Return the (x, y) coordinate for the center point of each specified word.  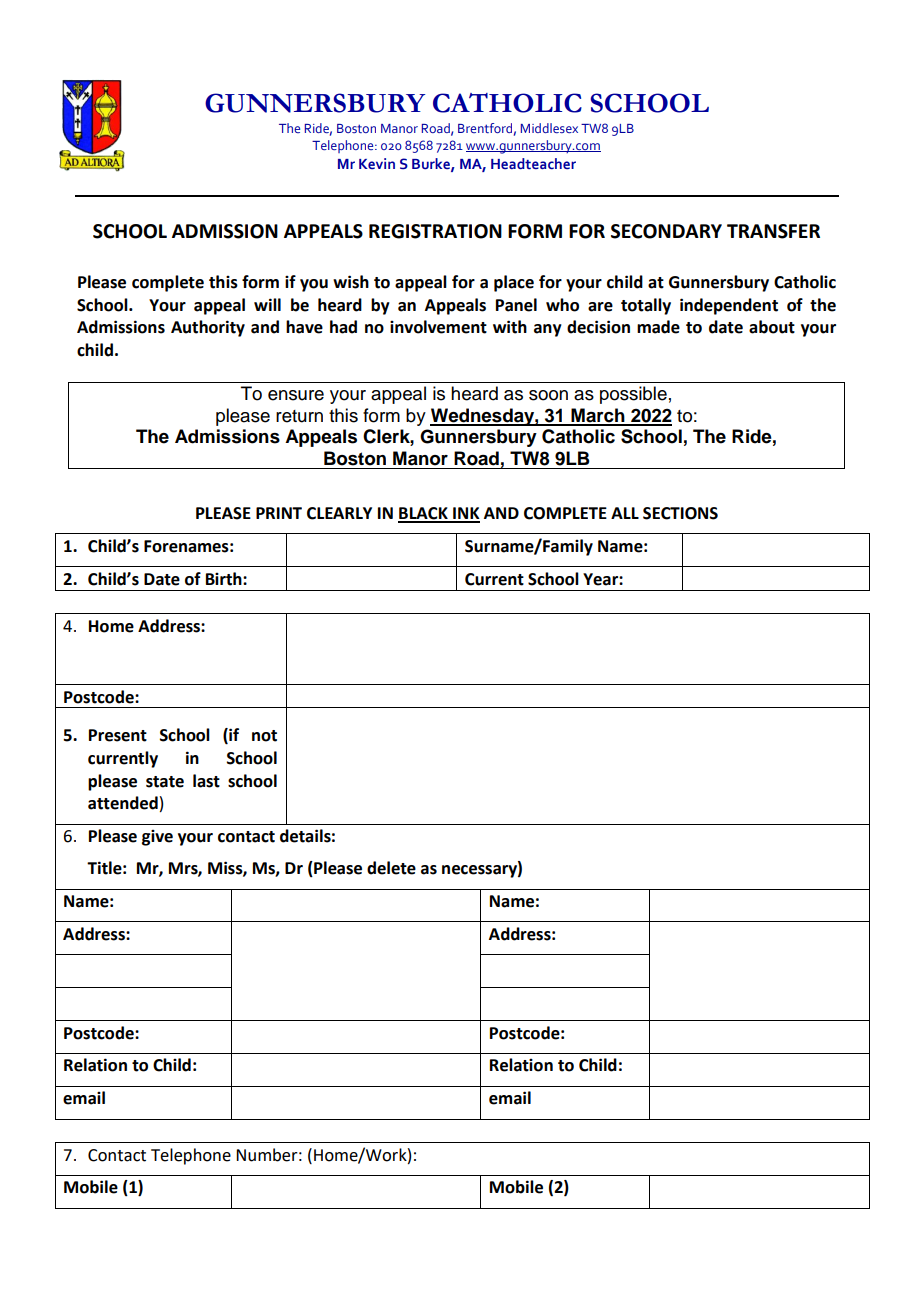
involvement (438, 327)
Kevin (377, 163)
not (264, 736)
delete (391, 868)
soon (548, 395)
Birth (225, 579)
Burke (432, 164)
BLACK (424, 514)
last (206, 781)
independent (729, 306)
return (299, 416)
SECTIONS (680, 513)
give (157, 838)
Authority (208, 328)
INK (465, 514)
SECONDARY (666, 231)
